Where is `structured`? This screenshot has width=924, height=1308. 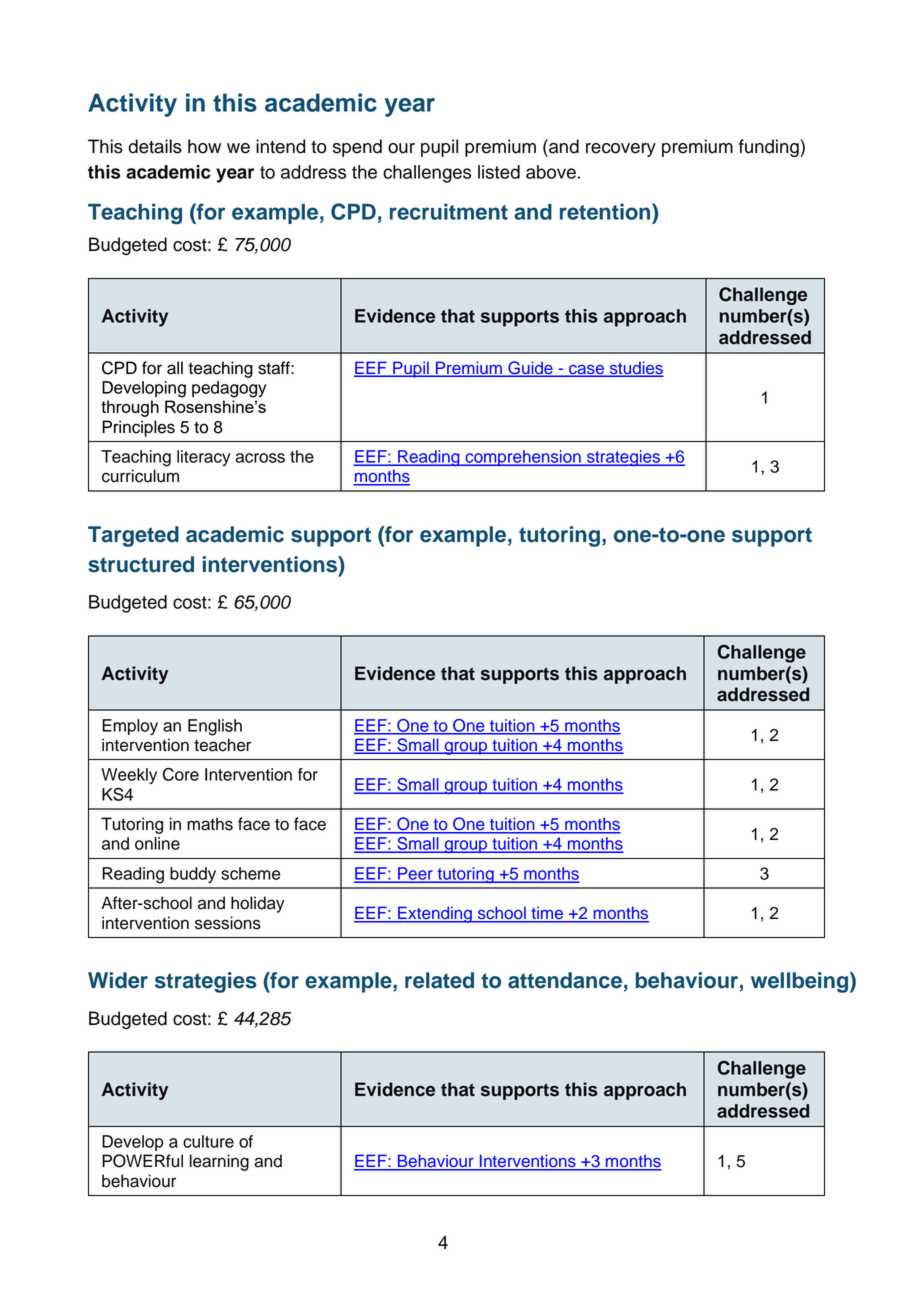
structured is located at coordinates (141, 564).
